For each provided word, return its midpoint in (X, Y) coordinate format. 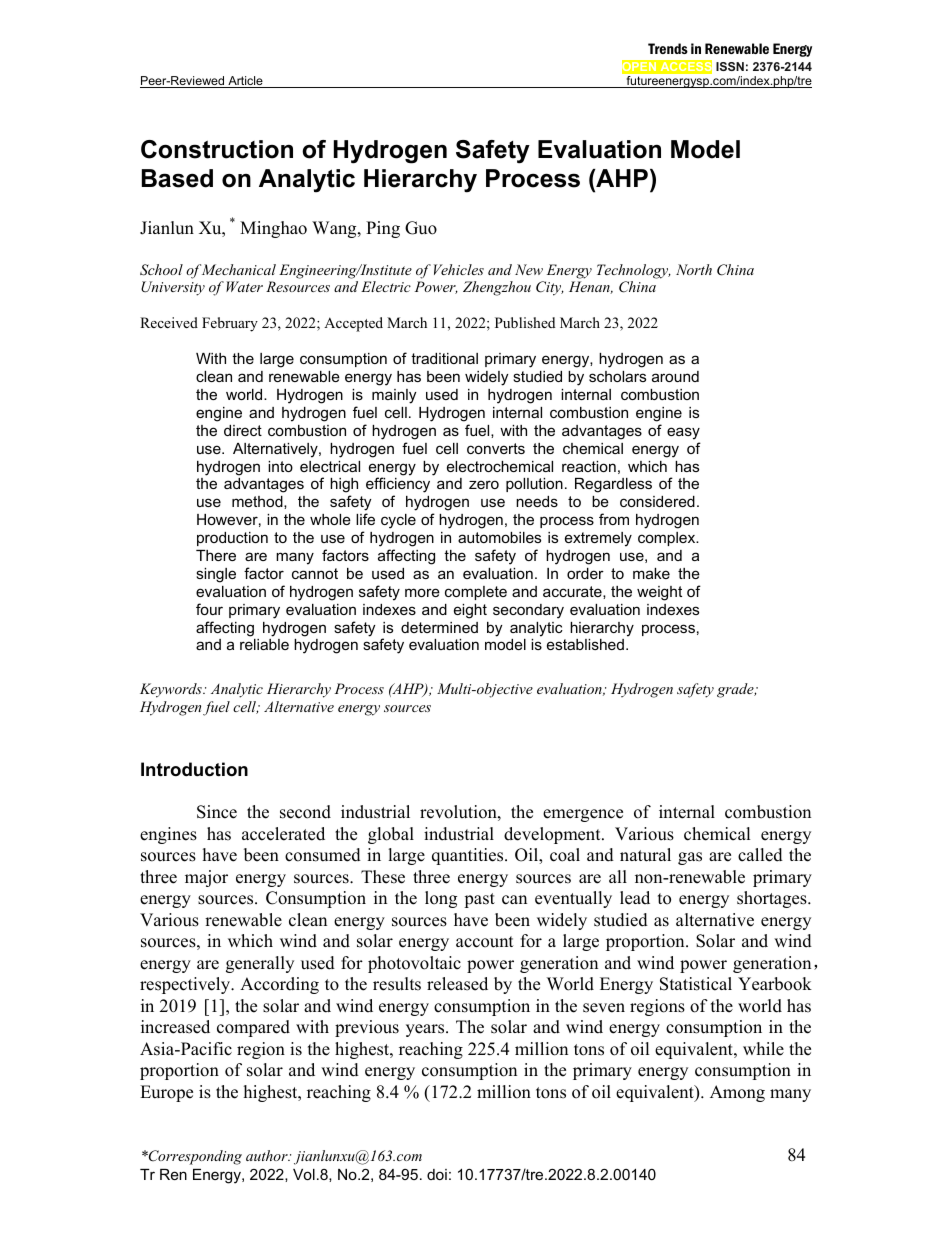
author (268, 1155)
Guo (421, 228)
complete (476, 593)
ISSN (730, 66)
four (209, 609)
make (651, 573)
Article (245, 82)
